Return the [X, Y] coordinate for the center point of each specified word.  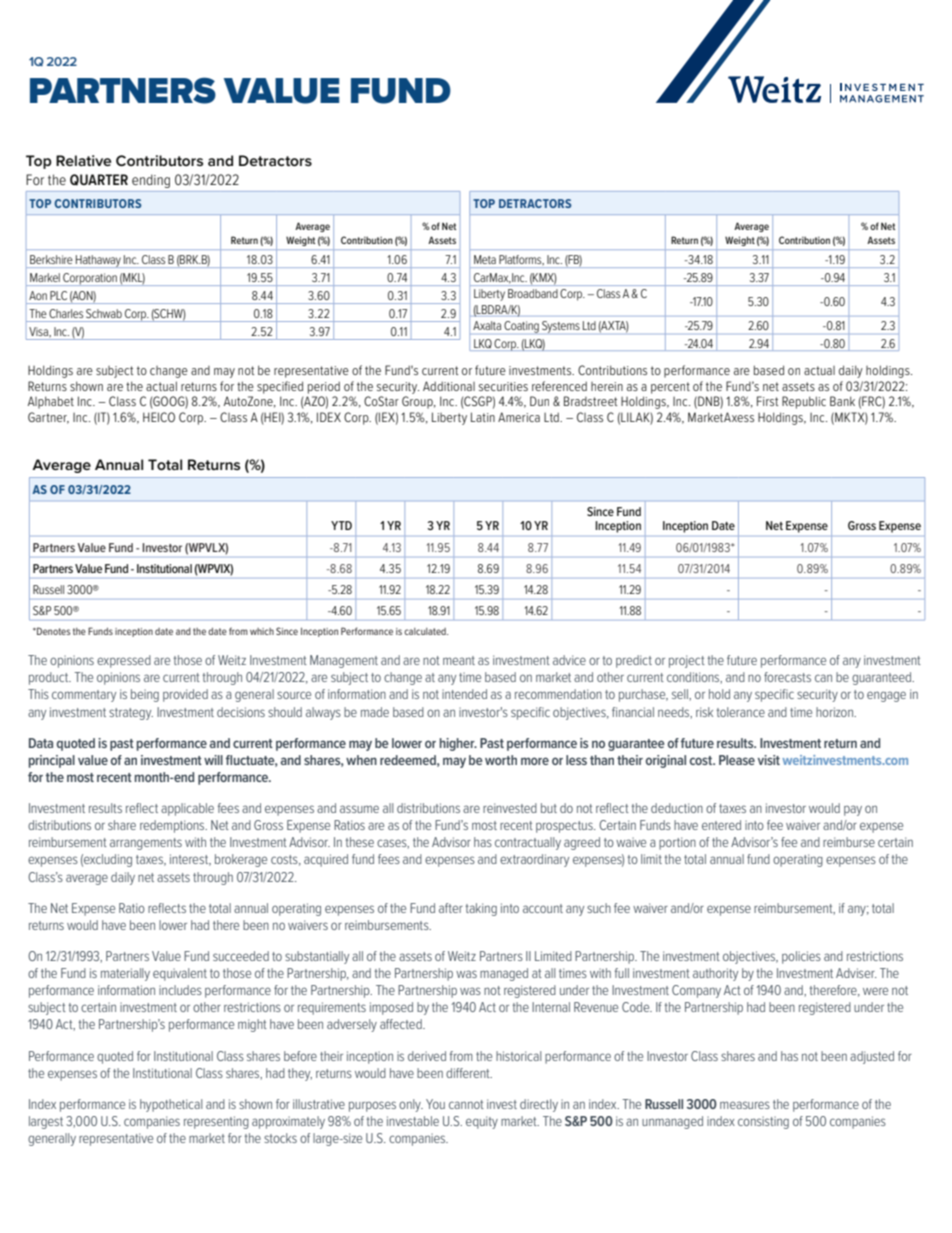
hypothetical [171, 1105]
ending [151, 181]
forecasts [787, 677]
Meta [485, 259]
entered [721, 825]
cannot [466, 1104]
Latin [483, 417]
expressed [124, 661]
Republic [804, 402]
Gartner [48, 418]
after [451, 908]
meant [459, 660]
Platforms [521, 260]
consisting [763, 1122]
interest [190, 860]
